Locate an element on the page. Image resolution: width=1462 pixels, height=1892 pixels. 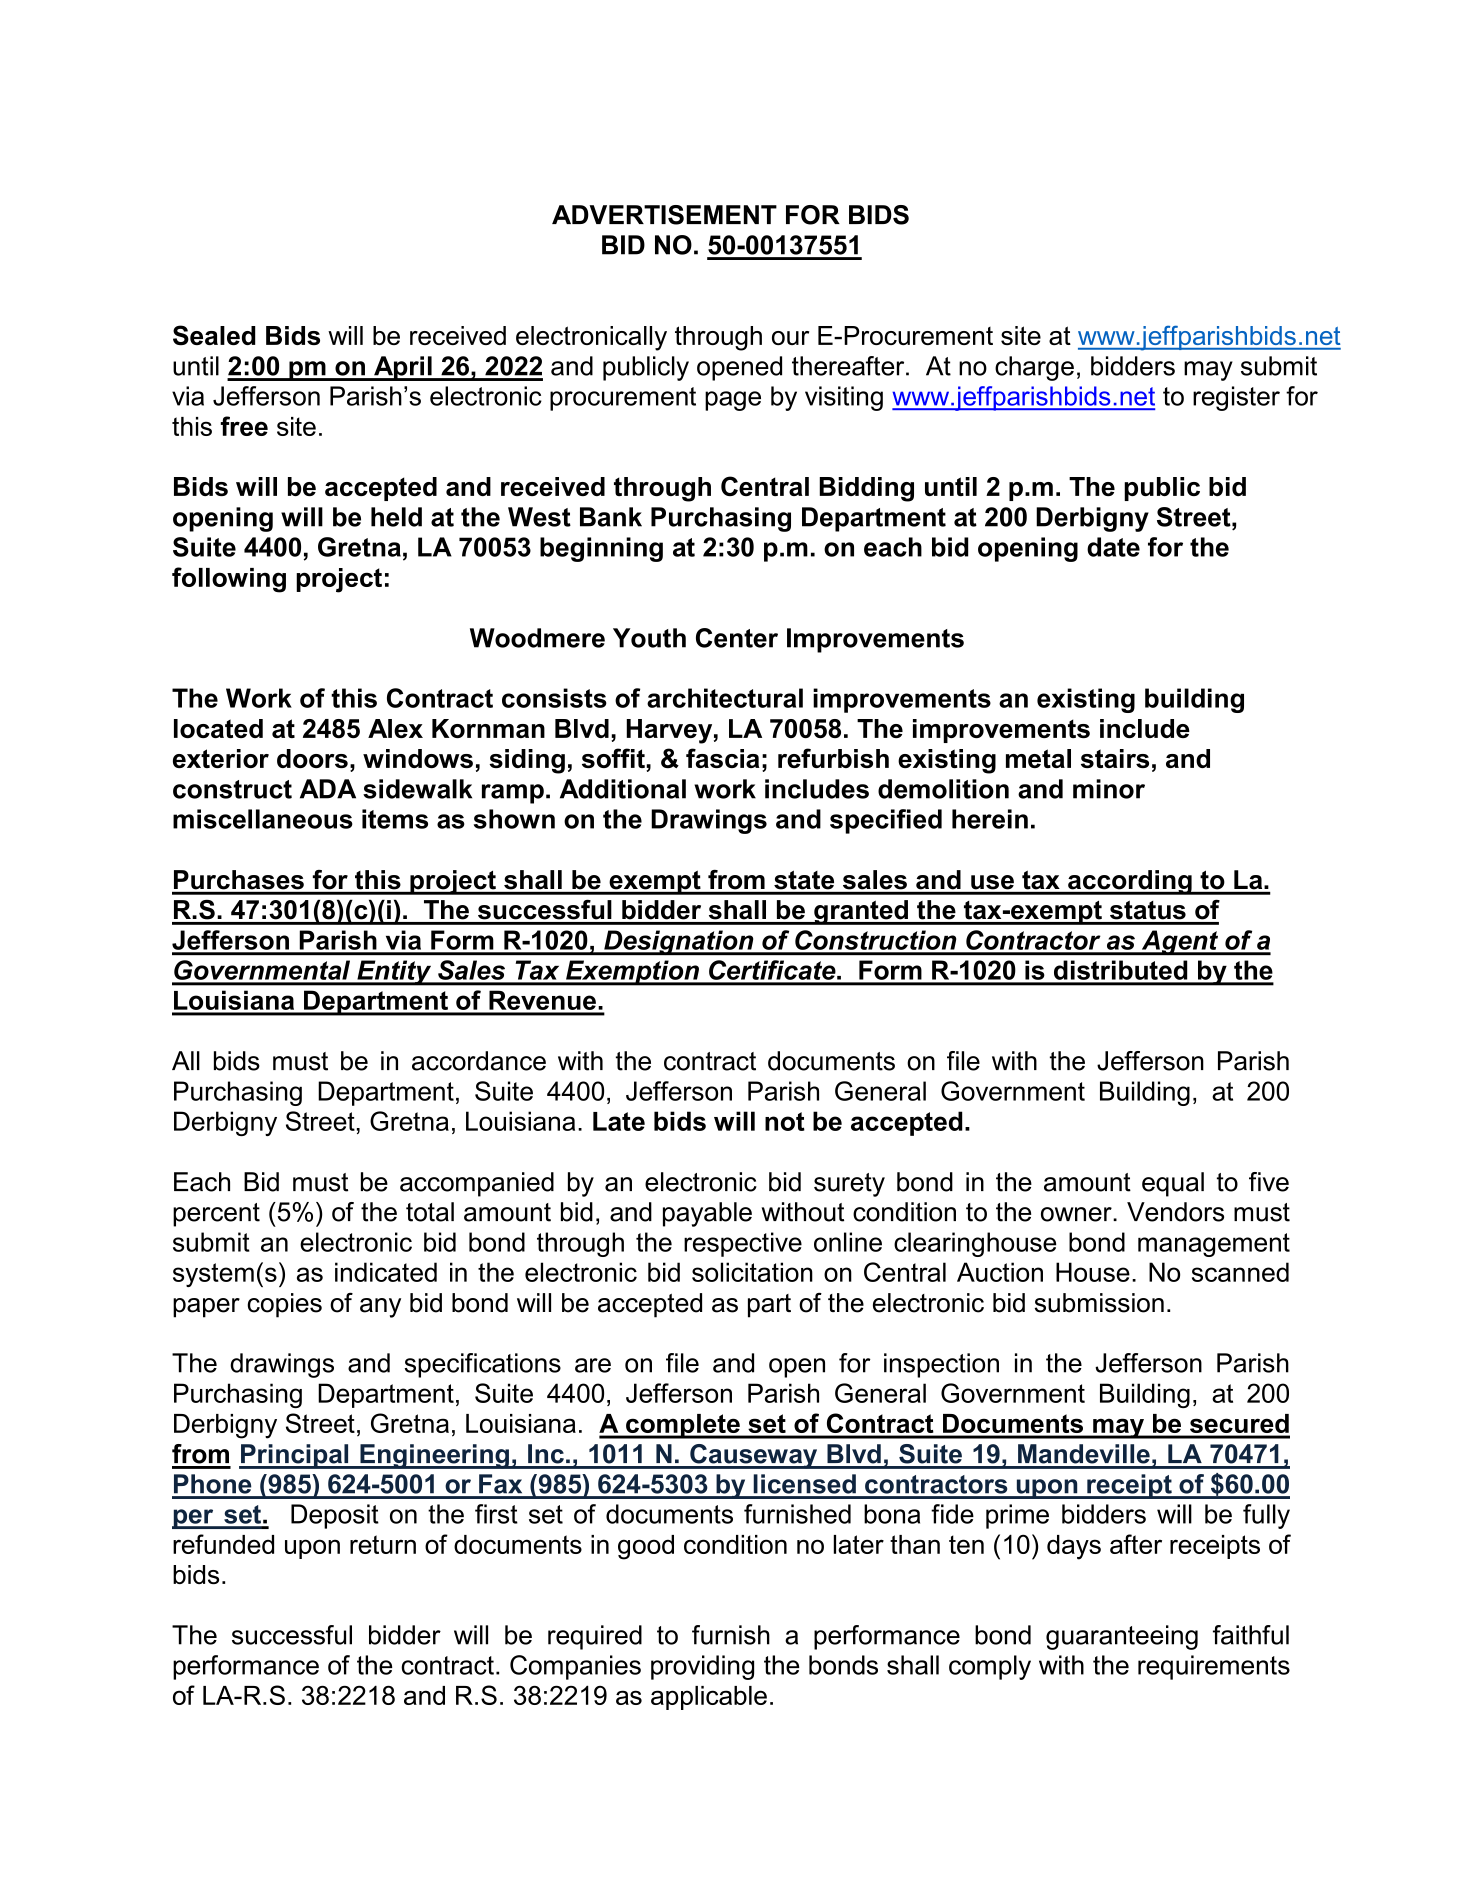
any is located at coordinates (380, 1308).
